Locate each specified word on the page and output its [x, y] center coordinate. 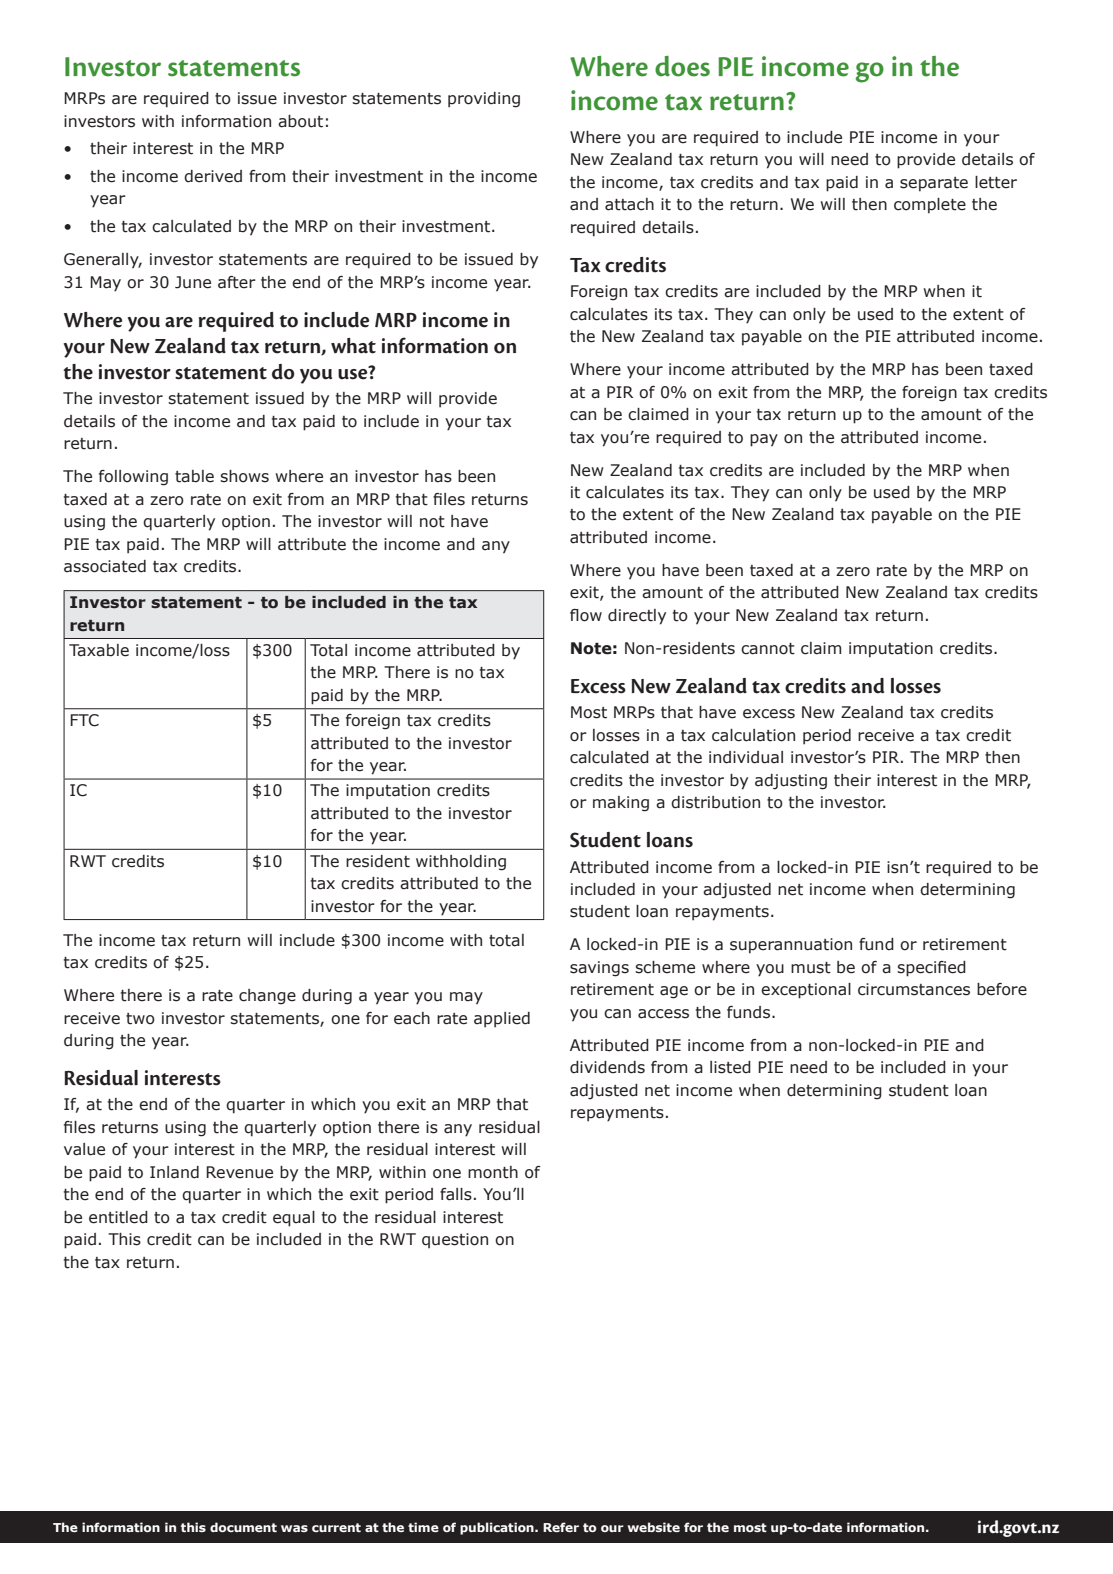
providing [484, 100]
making [621, 804]
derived [213, 176]
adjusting [791, 782]
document [243, 1527]
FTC [84, 720]
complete [930, 206]
